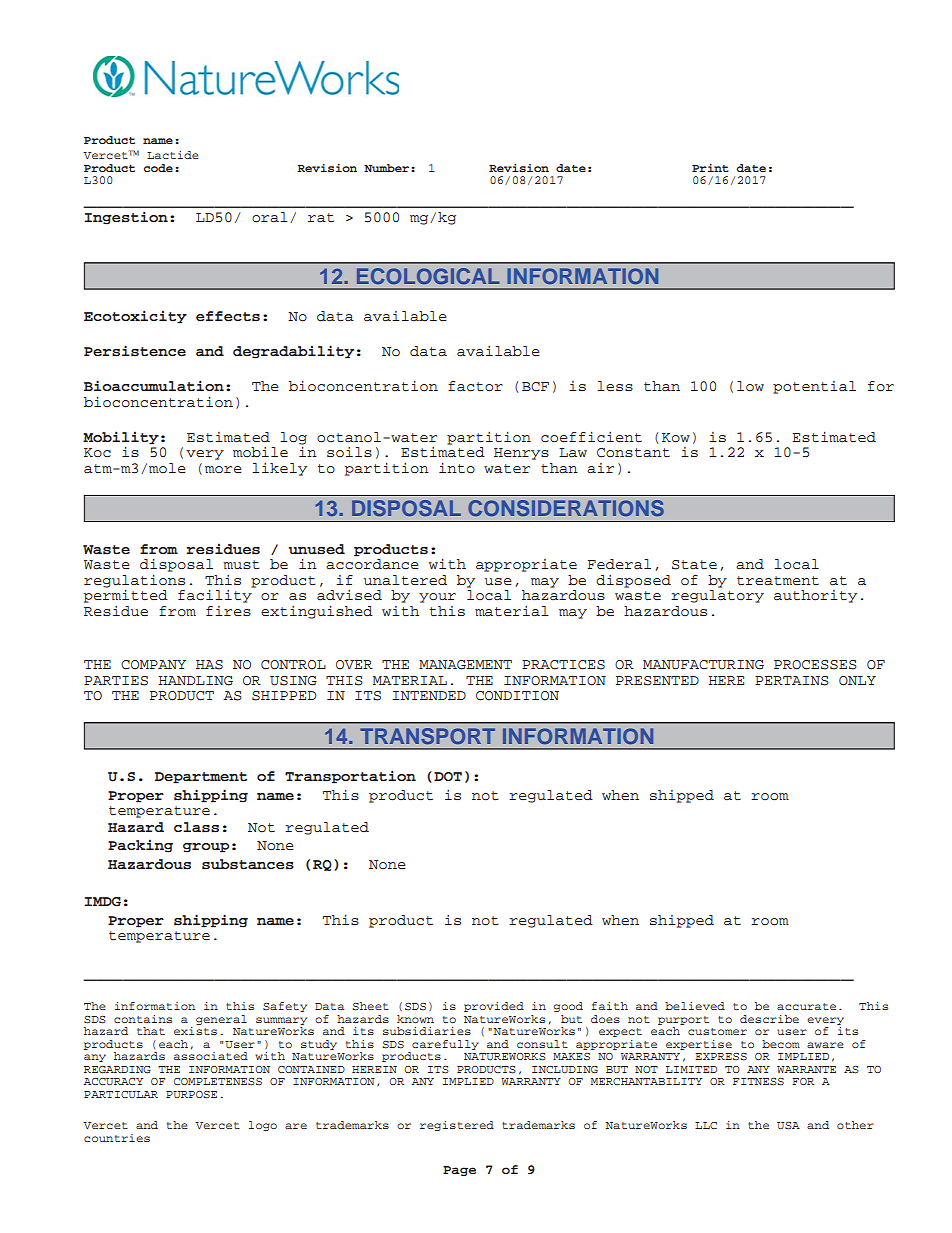 The image size is (952, 1233). What do you see at coordinates (263, 1126) in the page?
I see `logo` at bounding box center [263, 1126].
